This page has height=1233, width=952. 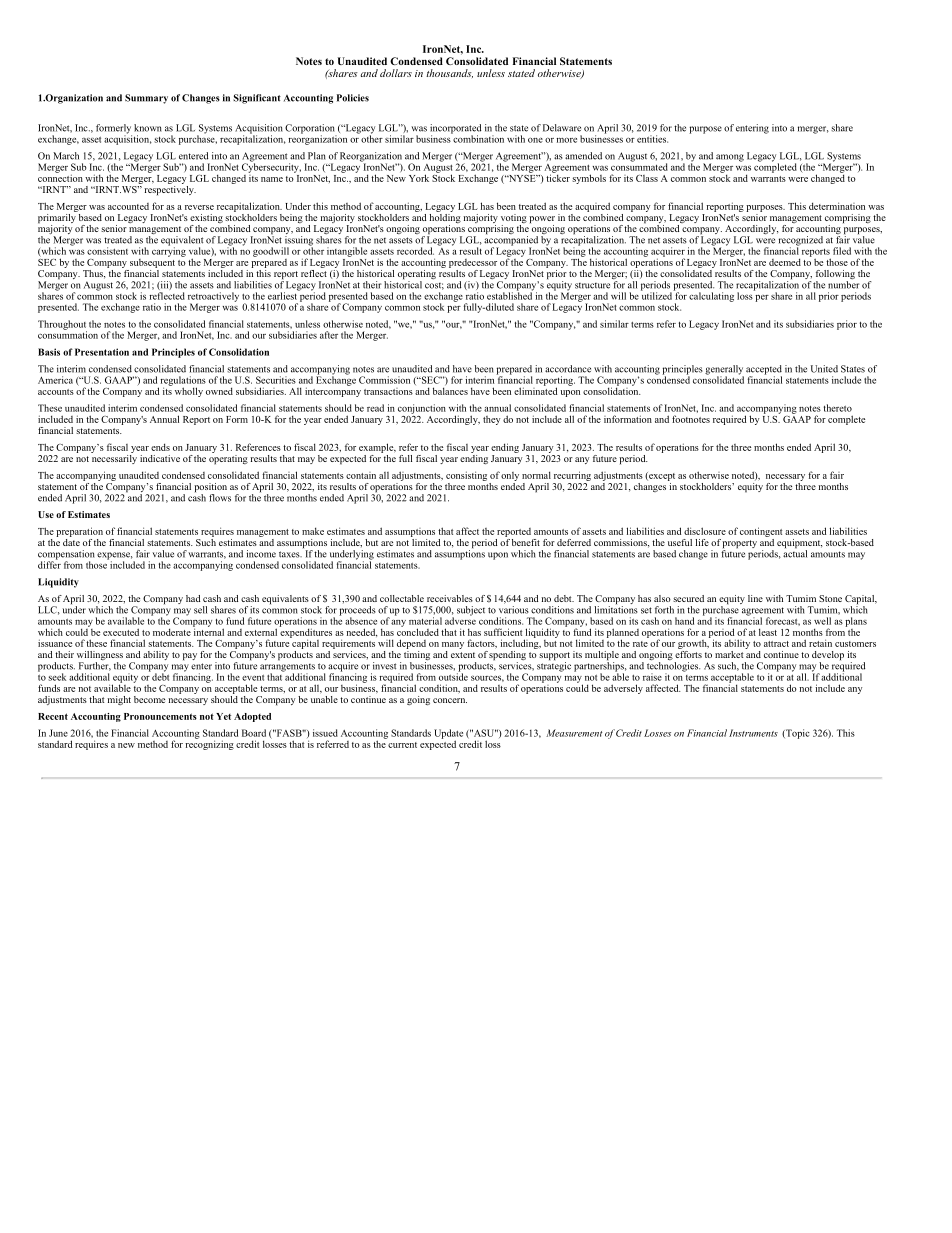 I want to click on concern, so click(x=450, y=700).
